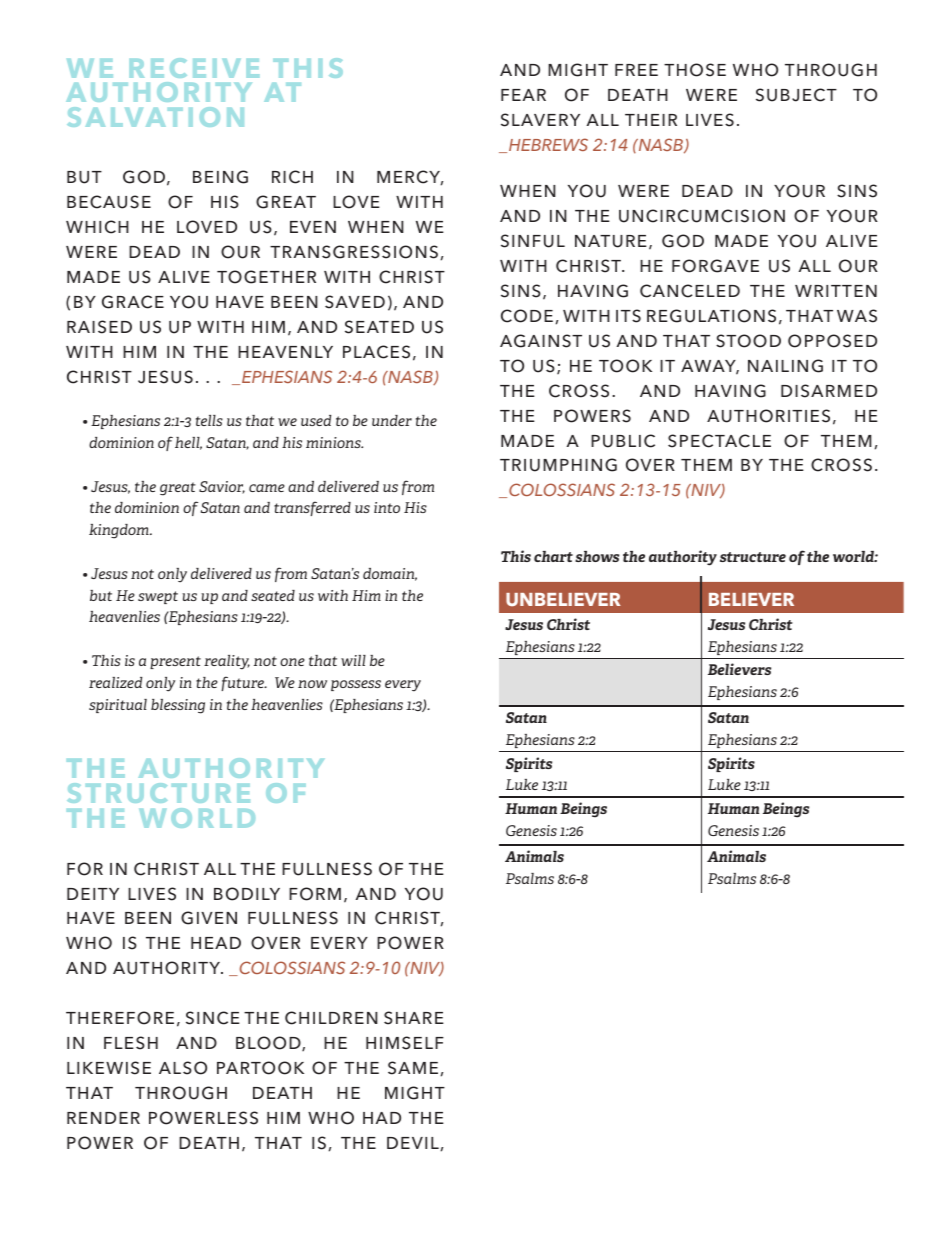 The height and width of the page is (1233, 952). I want to click on shows, so click(597, 556).
